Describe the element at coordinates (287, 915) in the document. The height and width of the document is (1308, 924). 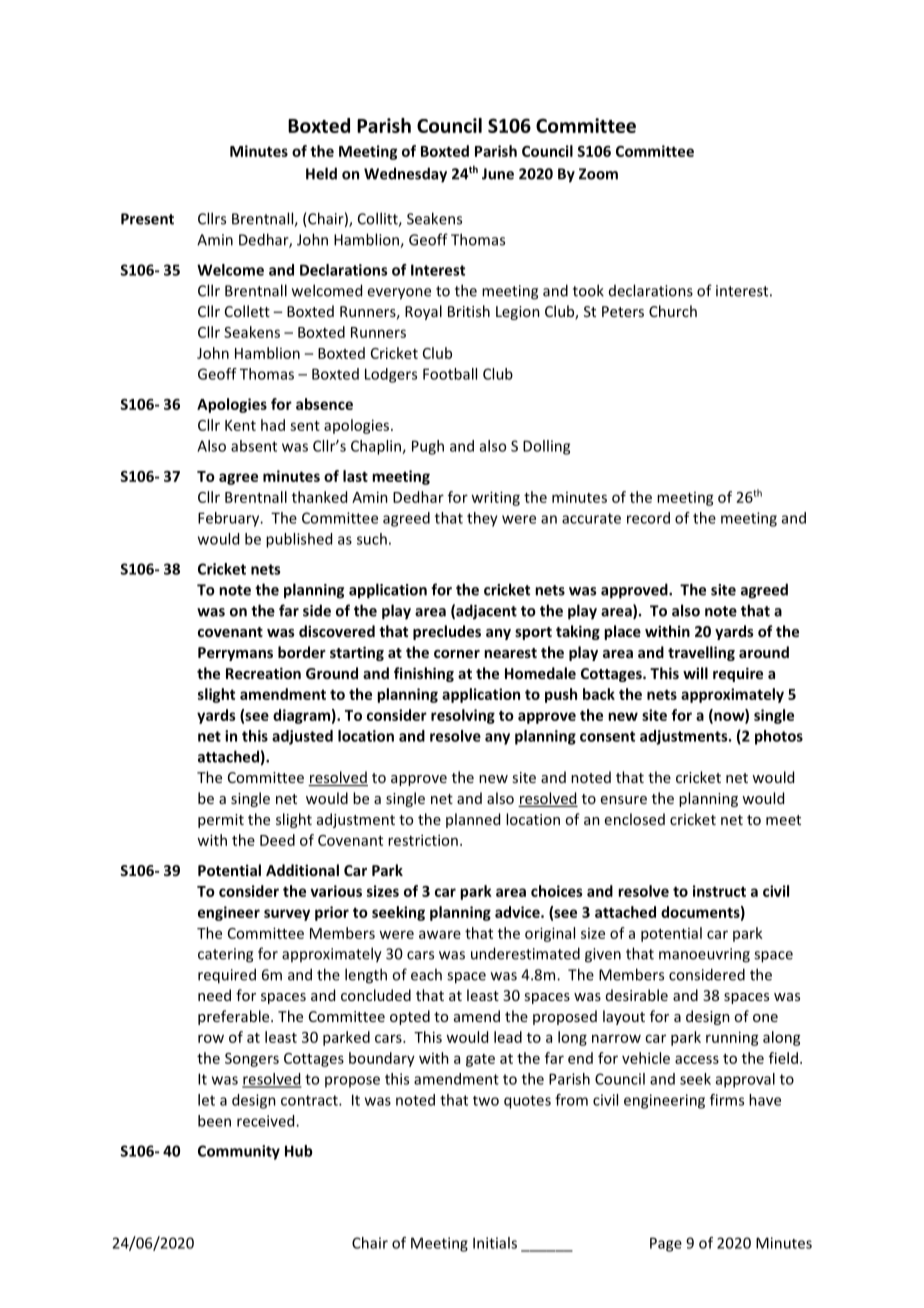
I see `survey` at that location.
